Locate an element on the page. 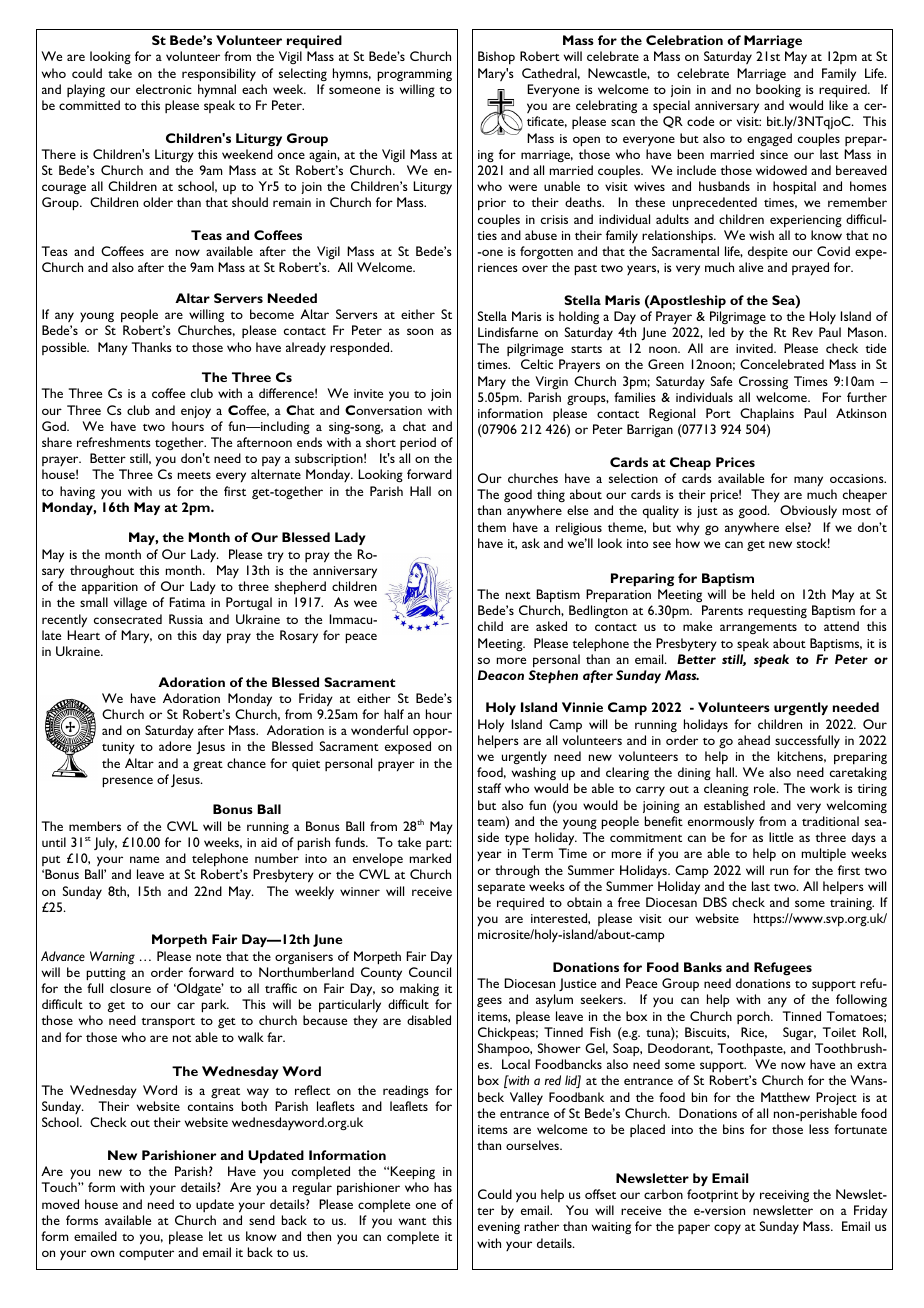 The image size is (924, 1308). programming is located at coordinates (414, 75).
